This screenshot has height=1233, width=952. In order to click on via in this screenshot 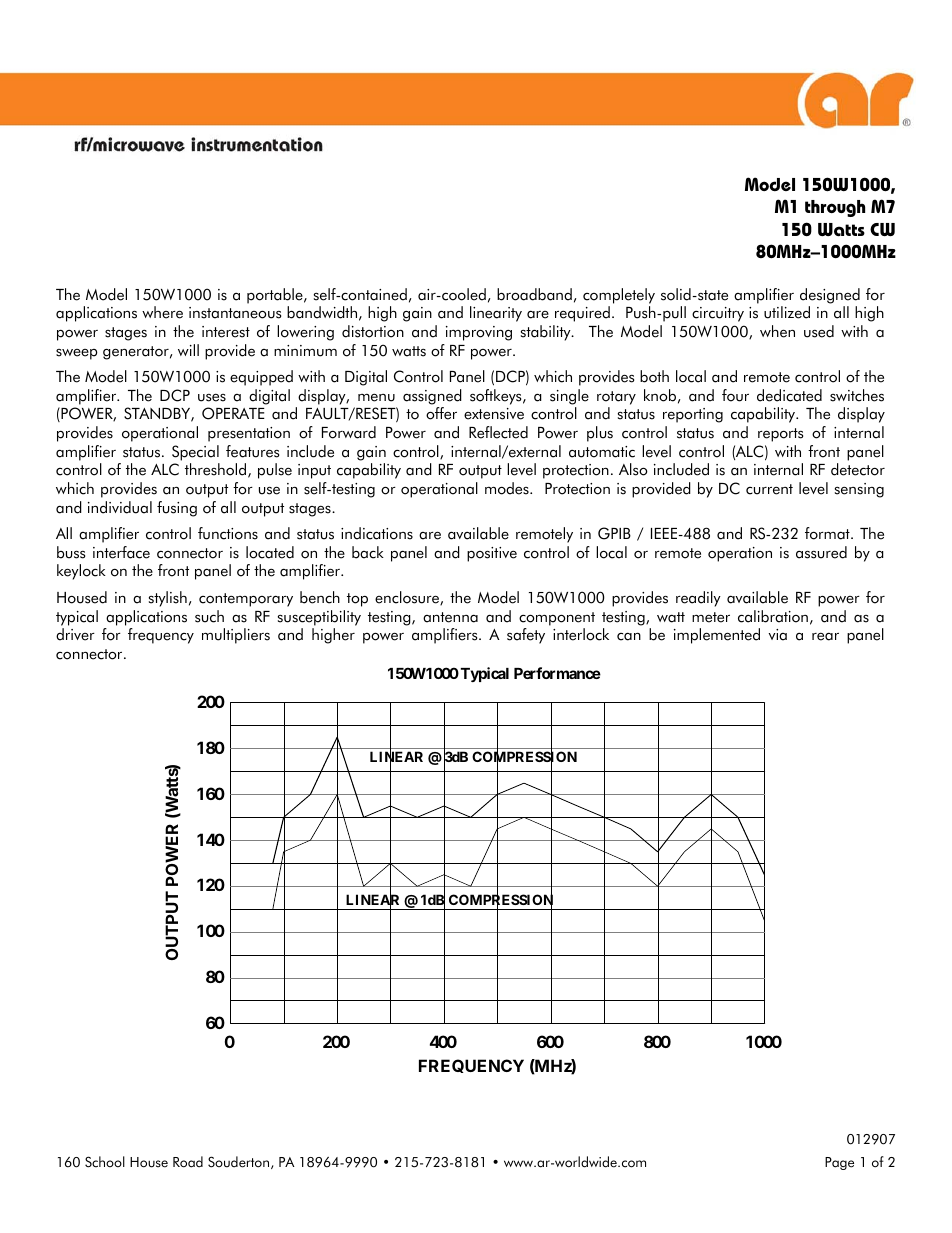, I will do `click(777, 635)`.
